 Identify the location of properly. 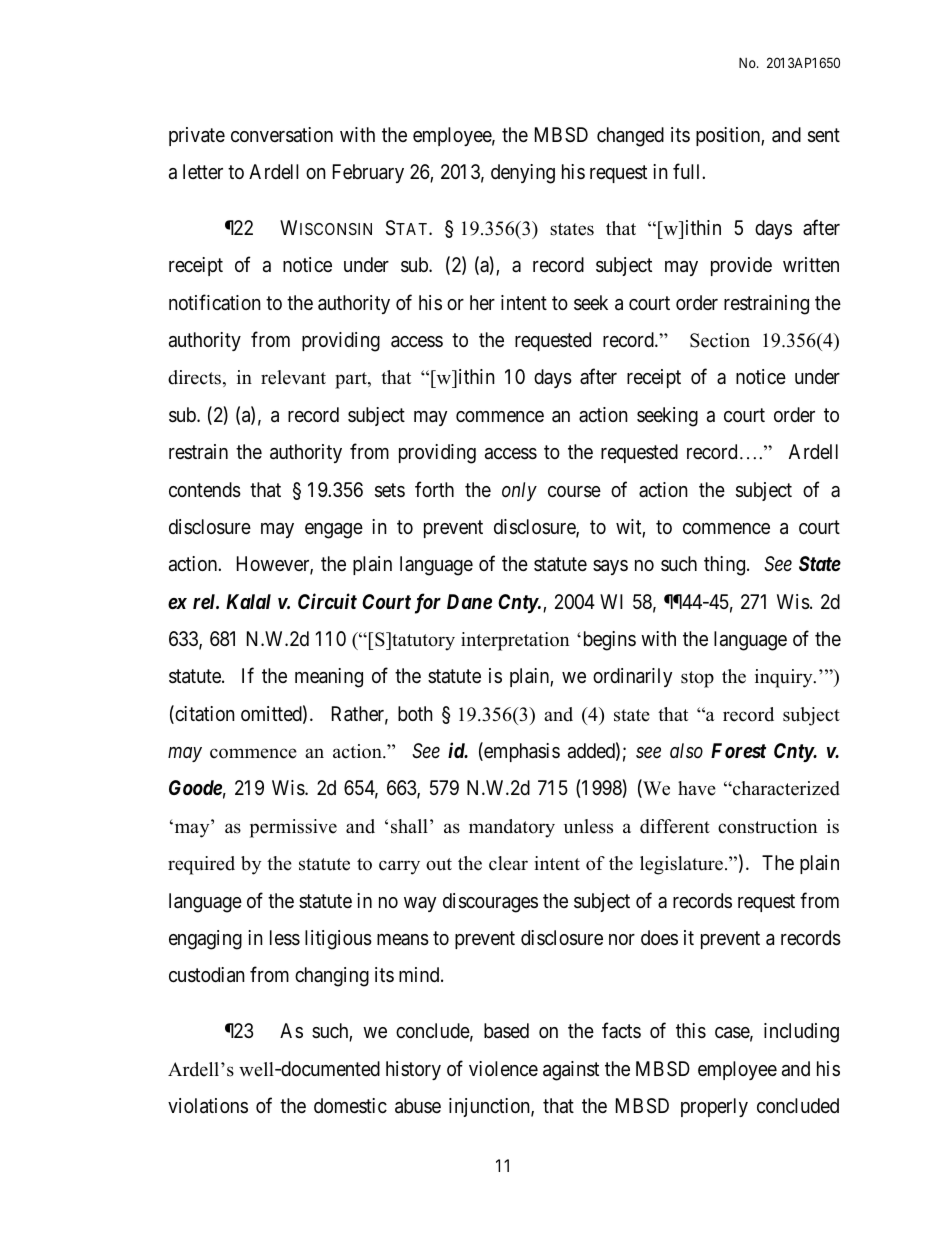
(714, 1107).
